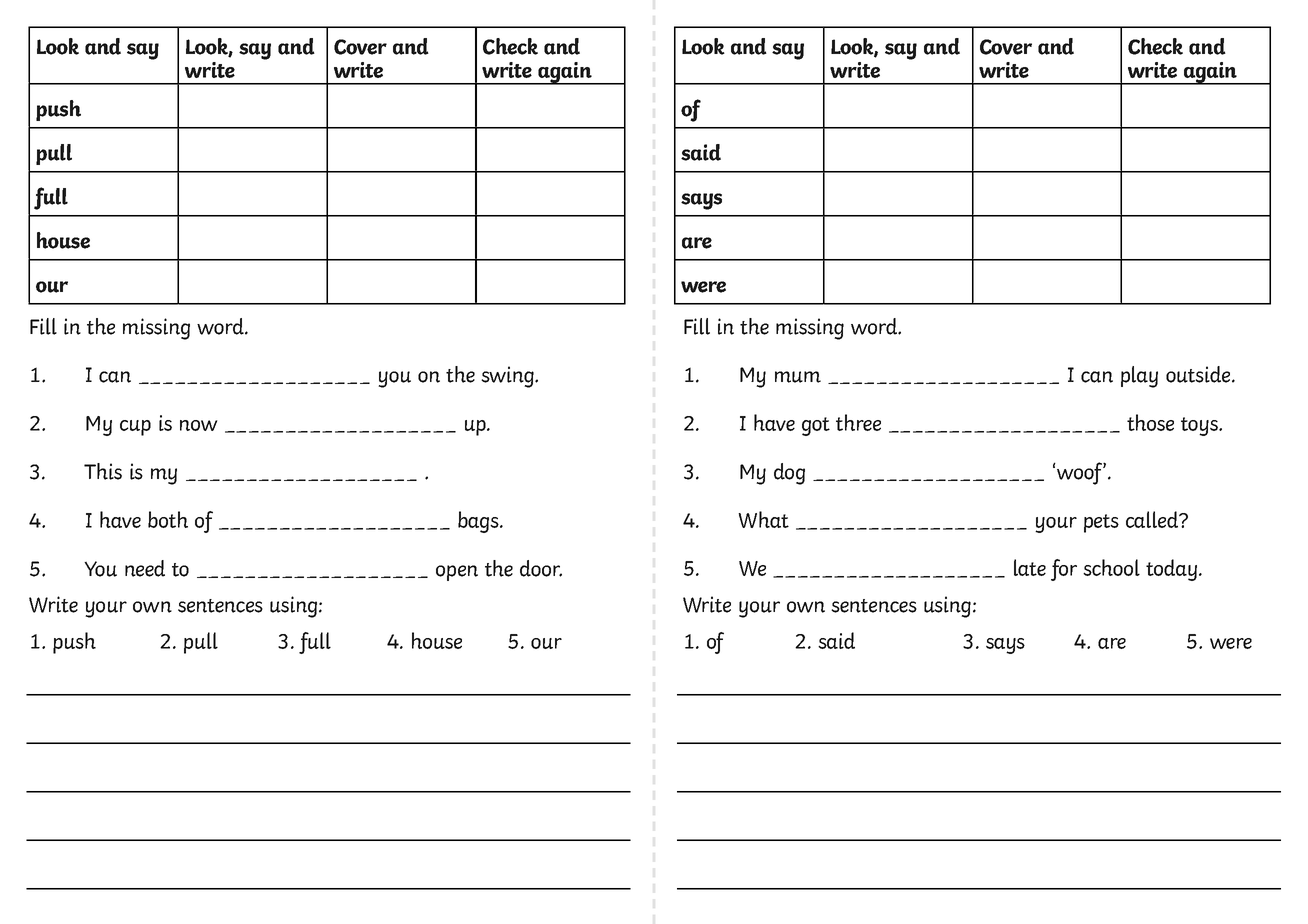  Describe the element at coordinates (103, 471) in the document. I see `This` at that location.
